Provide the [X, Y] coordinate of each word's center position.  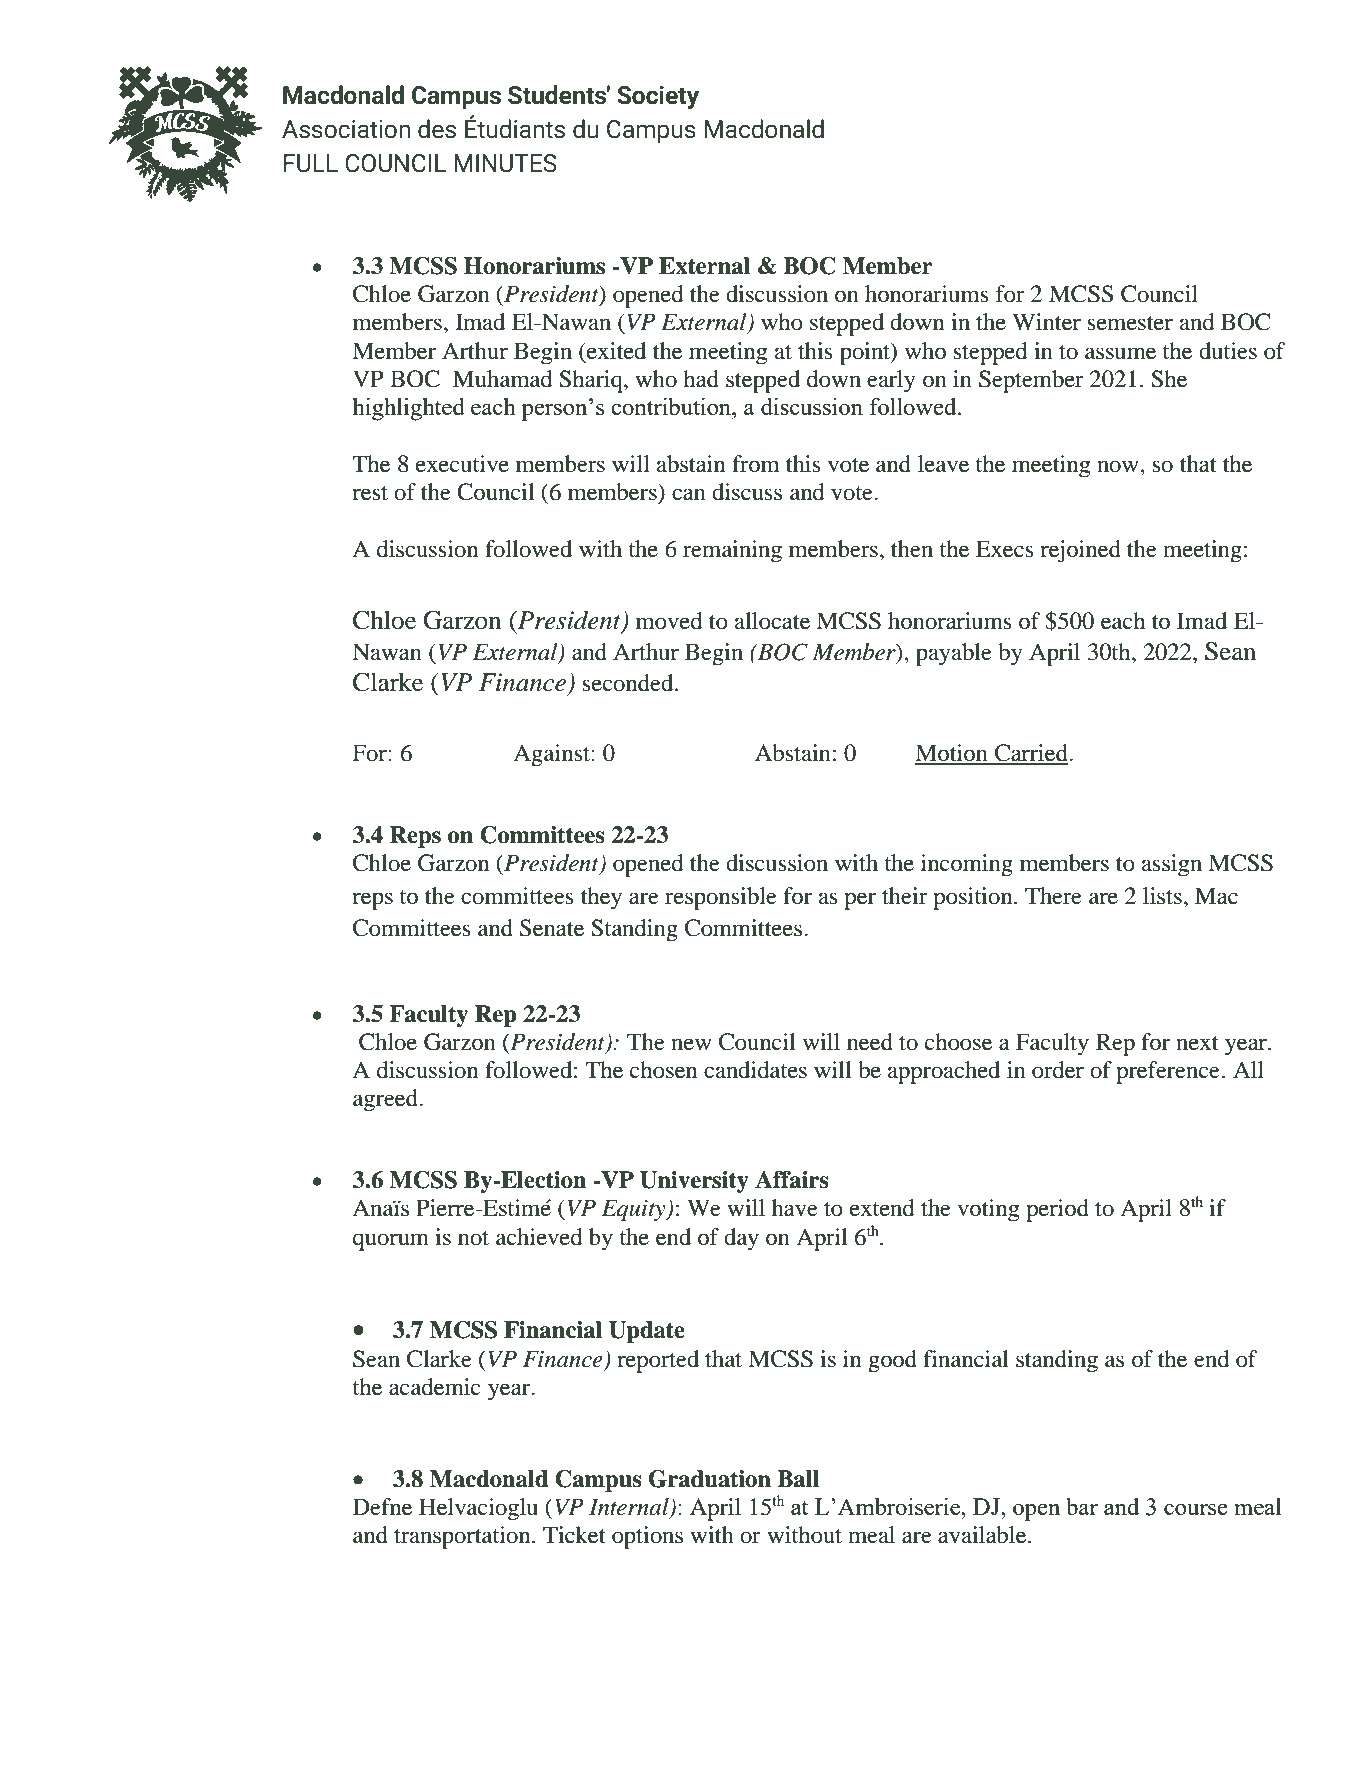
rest [370, 493]
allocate [772, 621]
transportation [463, 1537]
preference [1168, 1072]
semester [1130, 323]
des [437, 129]
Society [658, 97]
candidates [755, 1070]
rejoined [1080, 551]
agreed [386, 1100]
